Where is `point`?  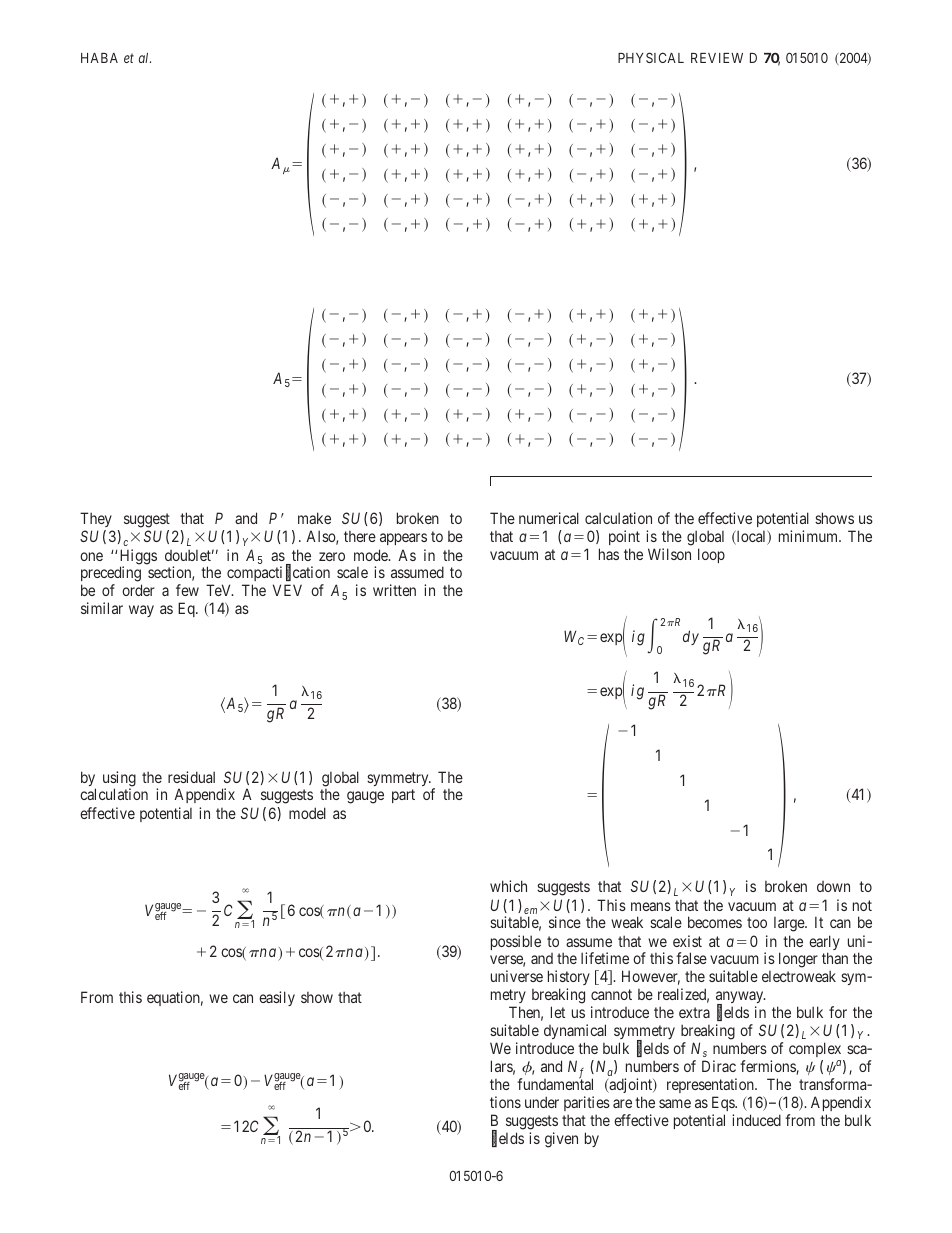 point is located at coordinates (624, 537).
